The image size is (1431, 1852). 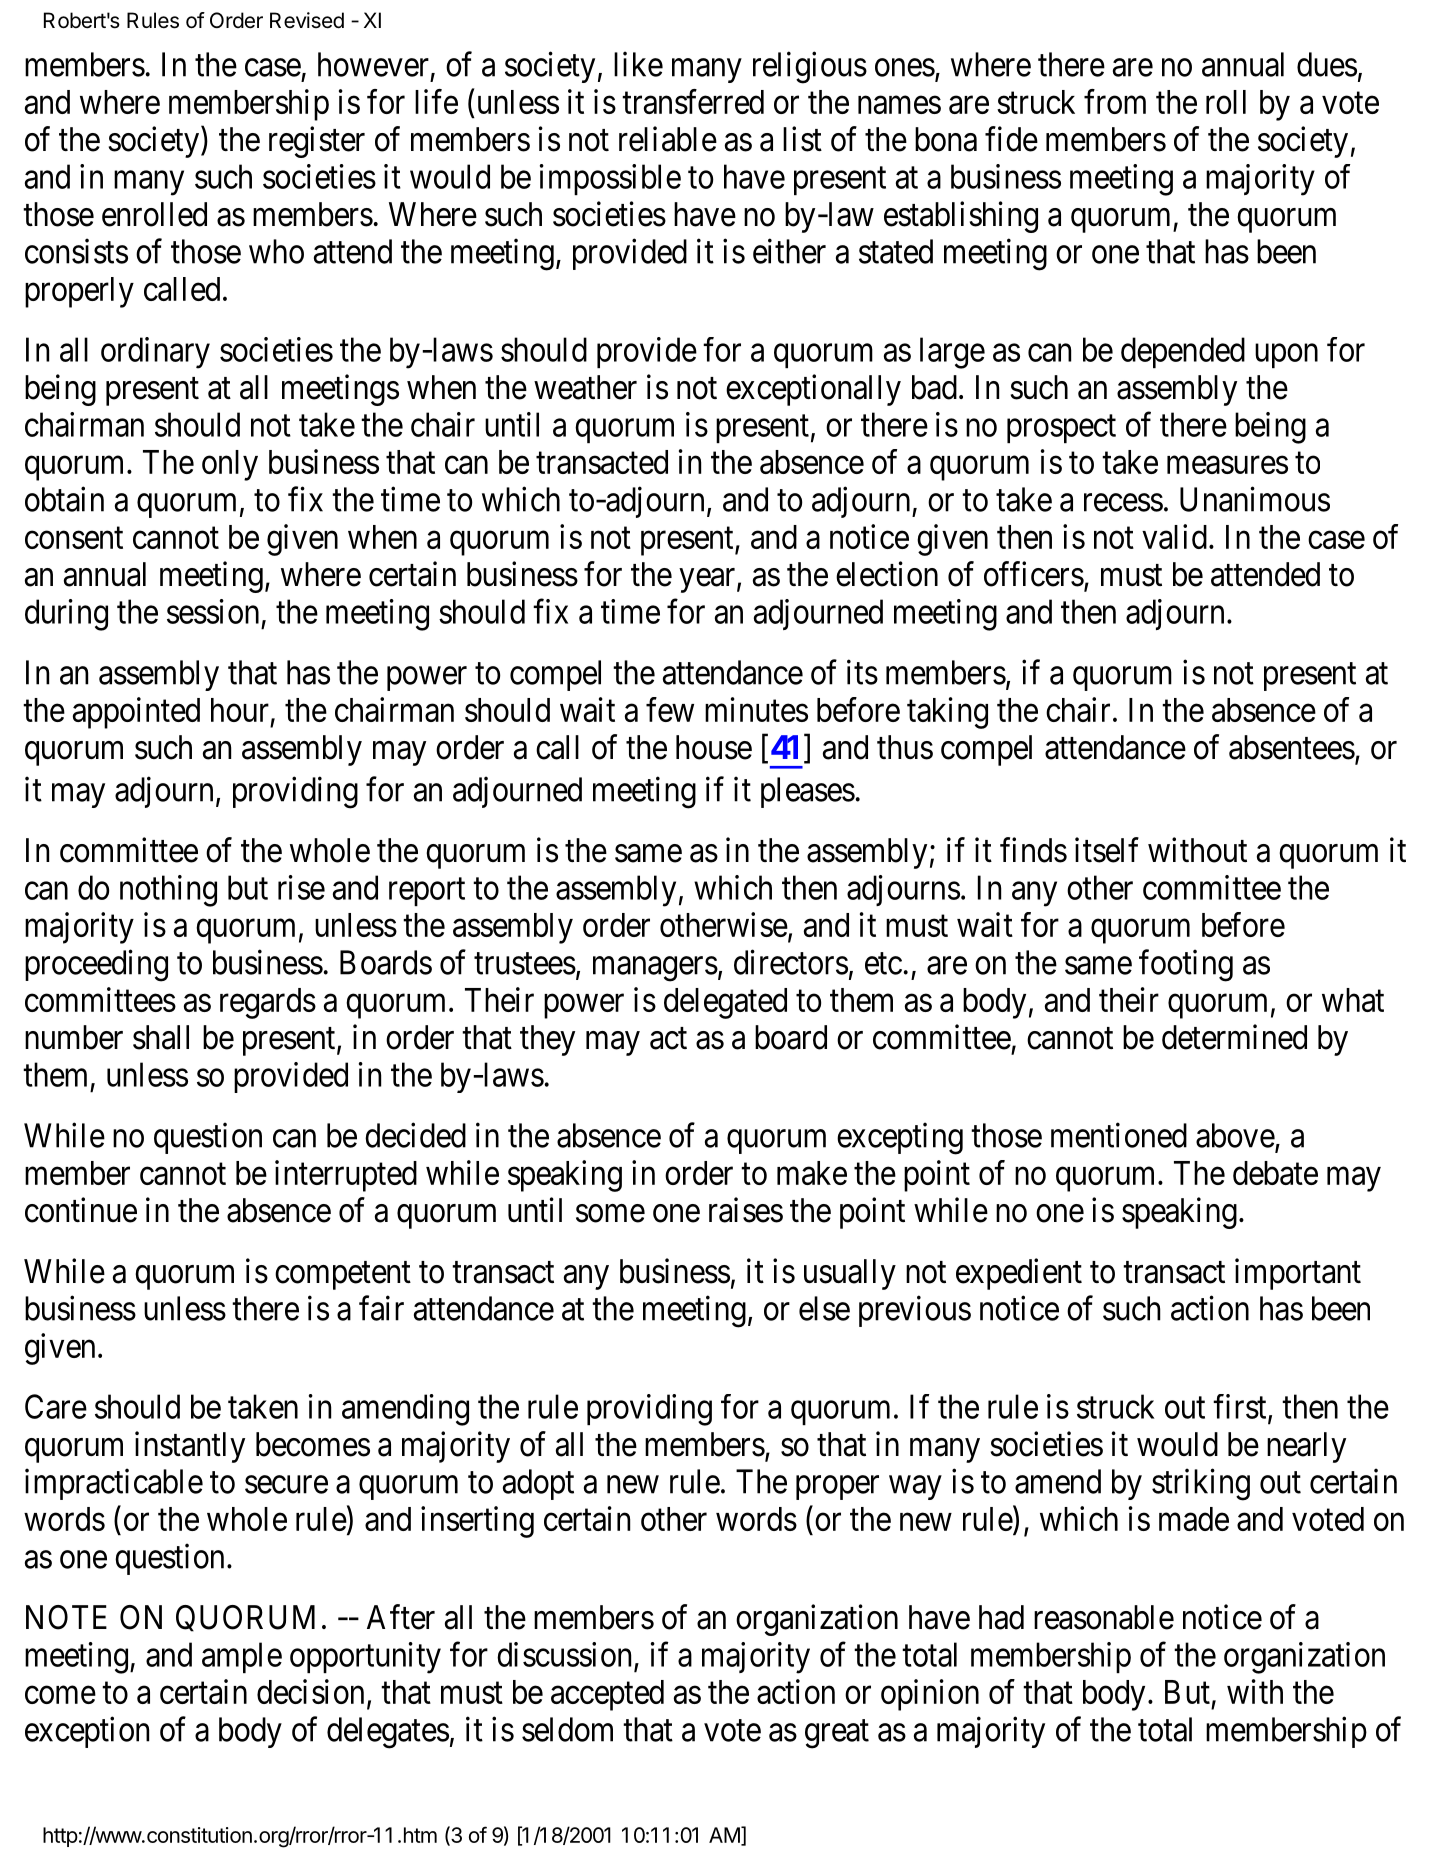 What do you see at coordinates (168, 891) in the screenshot?
I see `nothing` at bounding box center [168, 891].
